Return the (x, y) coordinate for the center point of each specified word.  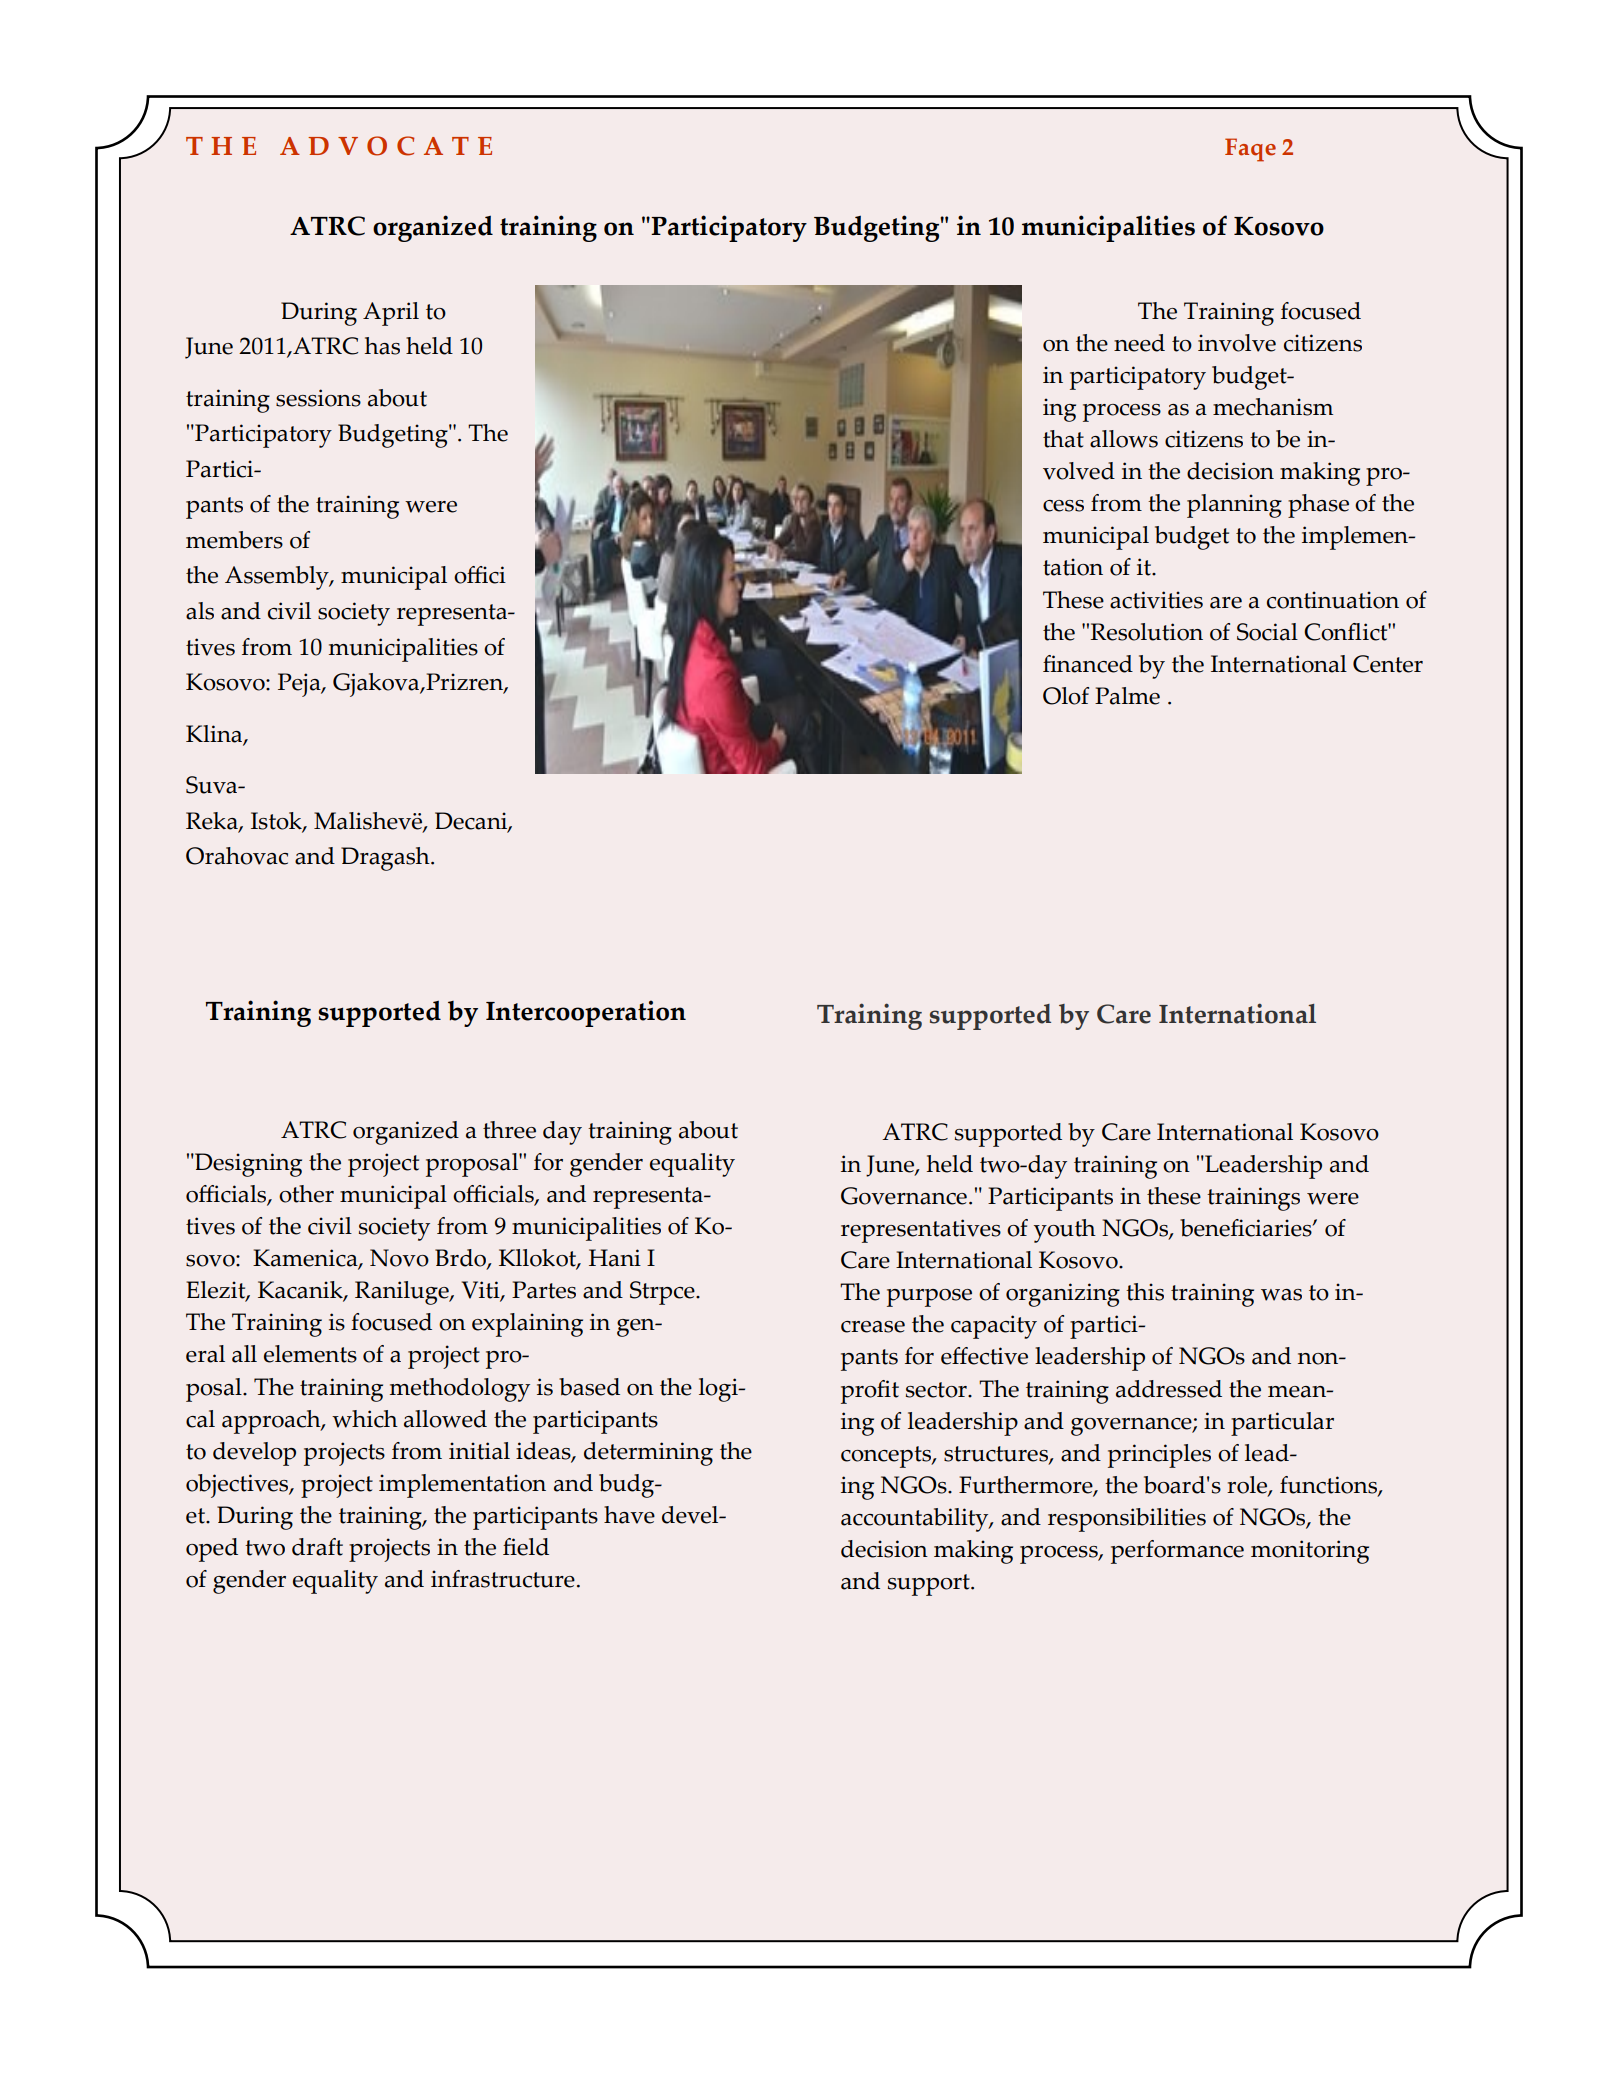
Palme (1127, 696)
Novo (399, 1258)
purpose (929, 1298)
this (1145, 1292)
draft (317, 1547)
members (234, 540)
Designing (247, 1165)
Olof (1066, 696)
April (391, 314)
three (509, 1130)
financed (1088, 664)
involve (1237, 343)
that (1063, 439)
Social (1267, 632)
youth (1065, 1231)
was (1281, 1295)
